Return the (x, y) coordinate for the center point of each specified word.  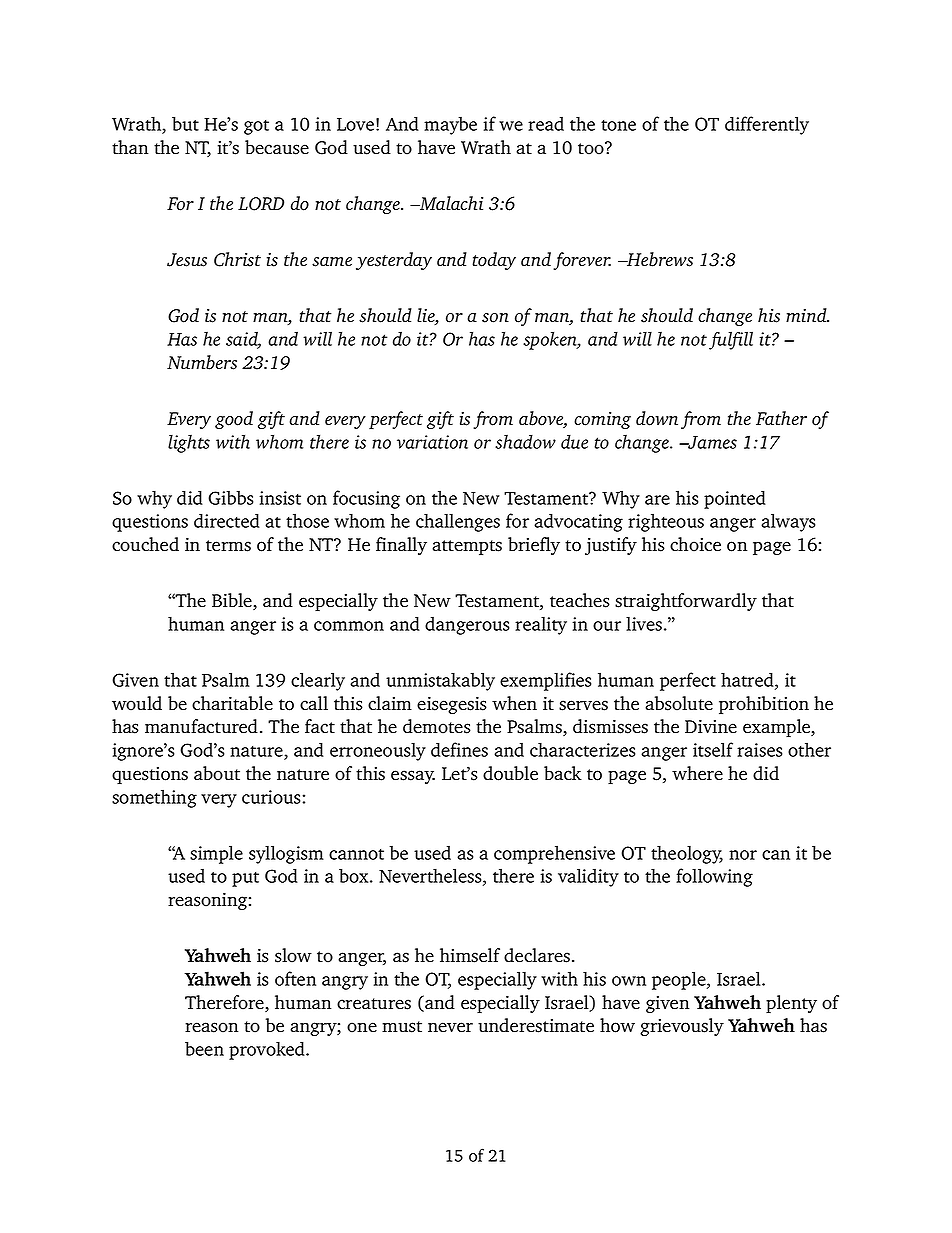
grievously (682, 1027)
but (185, 123)
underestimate (536, 1025)
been (204, 1048)
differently (767, 125)
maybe (450, 126)
